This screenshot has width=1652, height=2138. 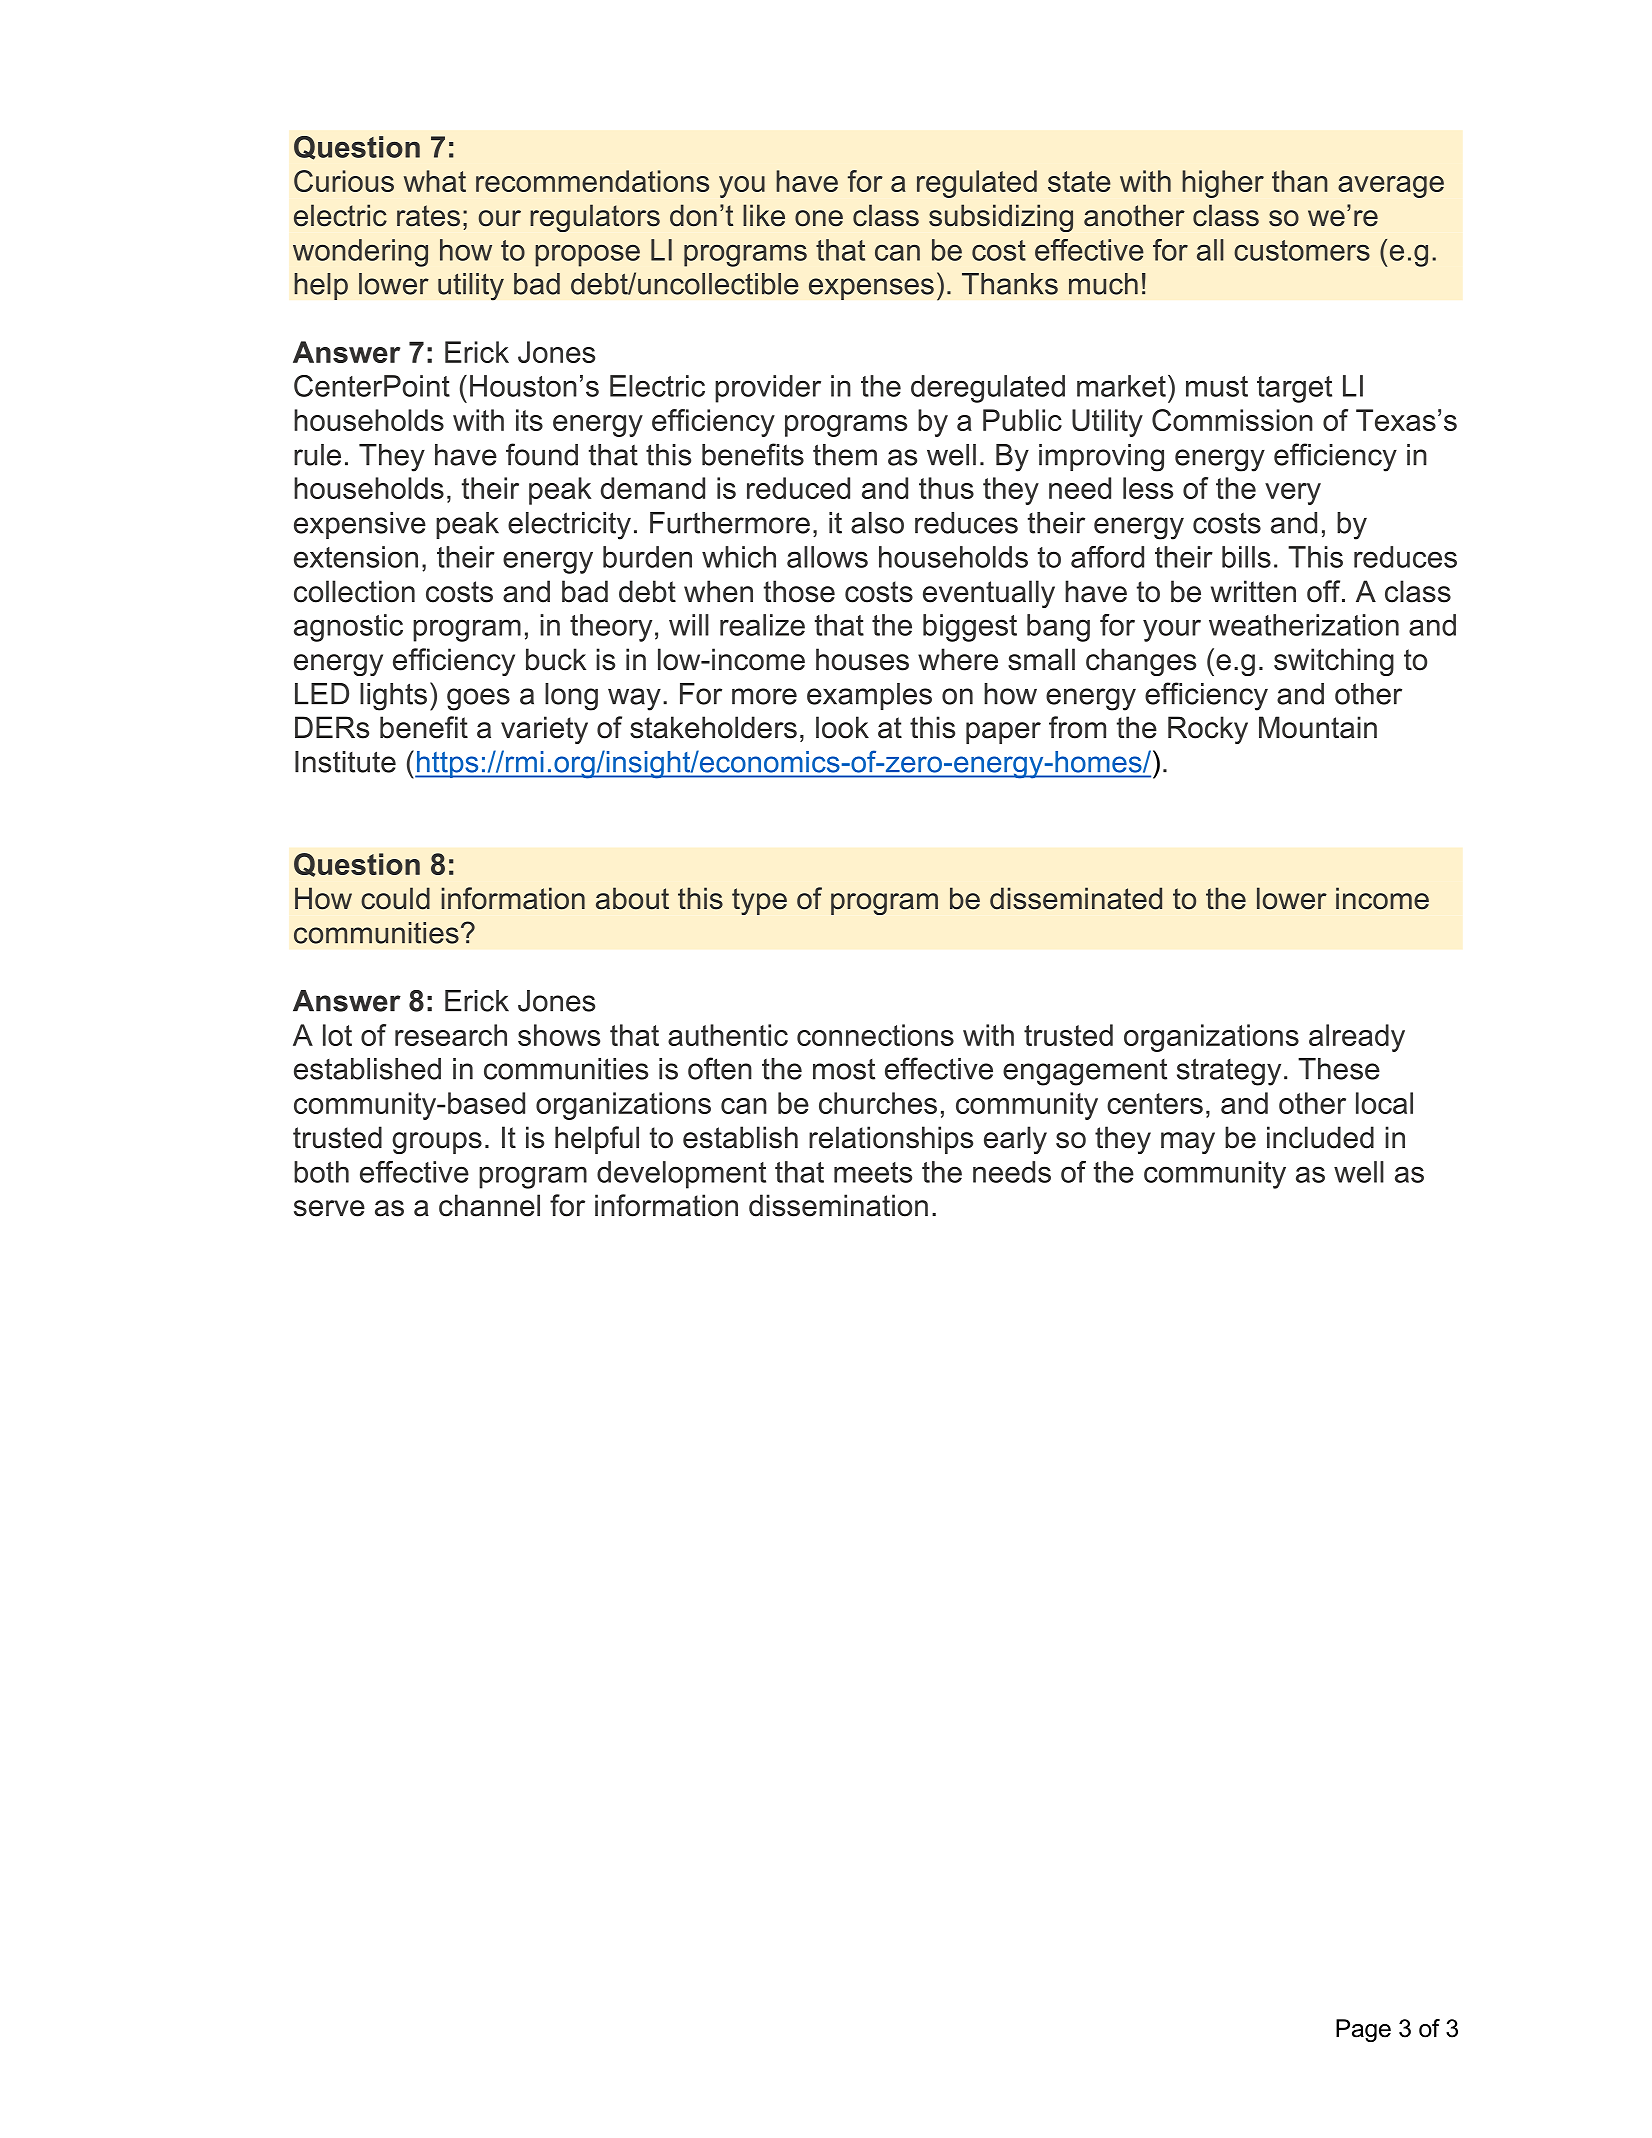 What do you see at coordinates (838, 1205) in the screenshot?
I see `dissemination` at bounding box center [838, 1205].
